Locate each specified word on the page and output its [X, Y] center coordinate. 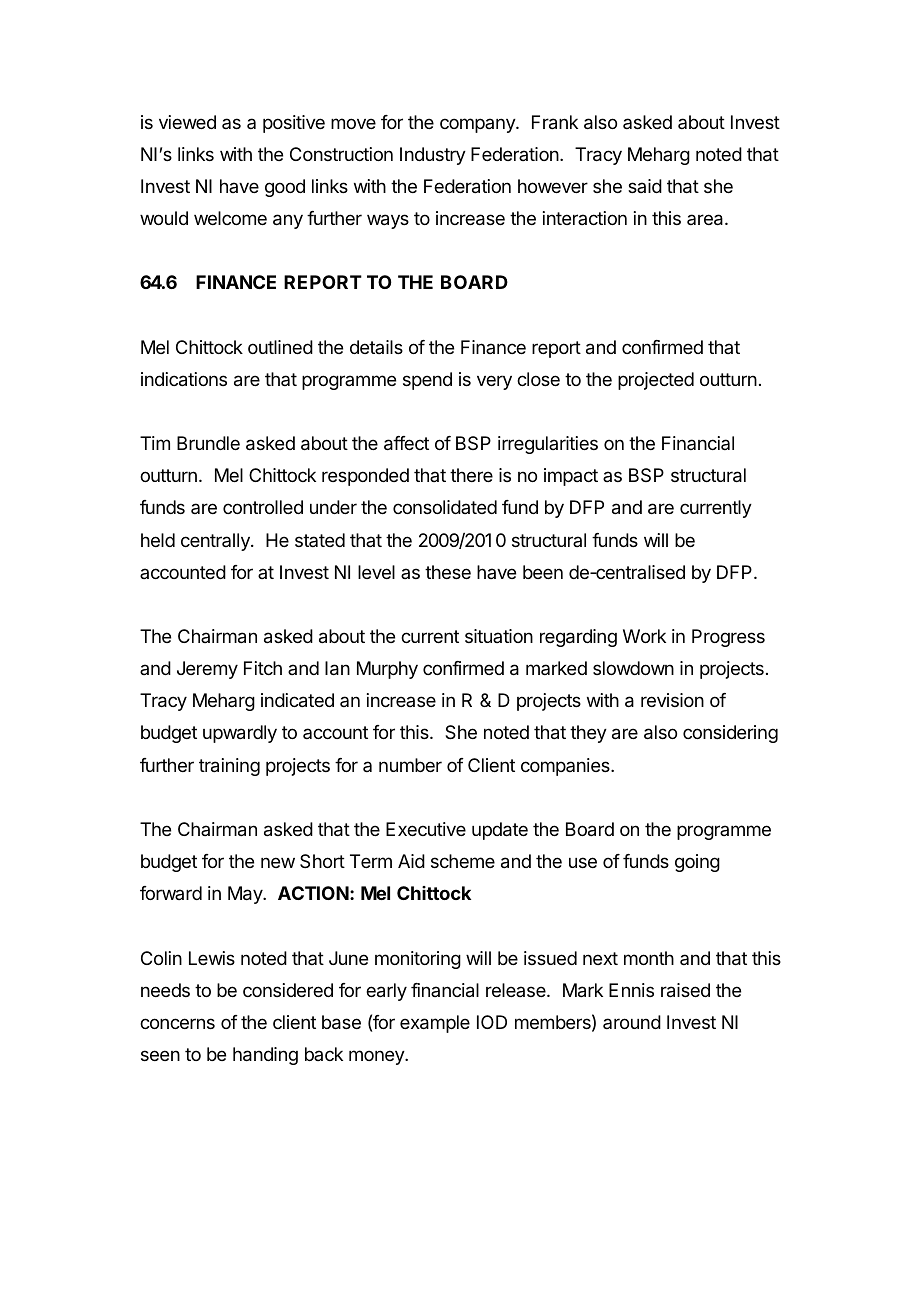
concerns [177, 1023]
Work [644, 636]
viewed [187, 122]
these [448, 572]
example [435, 1024]
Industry [433, 156]
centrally [216, 542]
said [645, 186]
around [632, 1022]
